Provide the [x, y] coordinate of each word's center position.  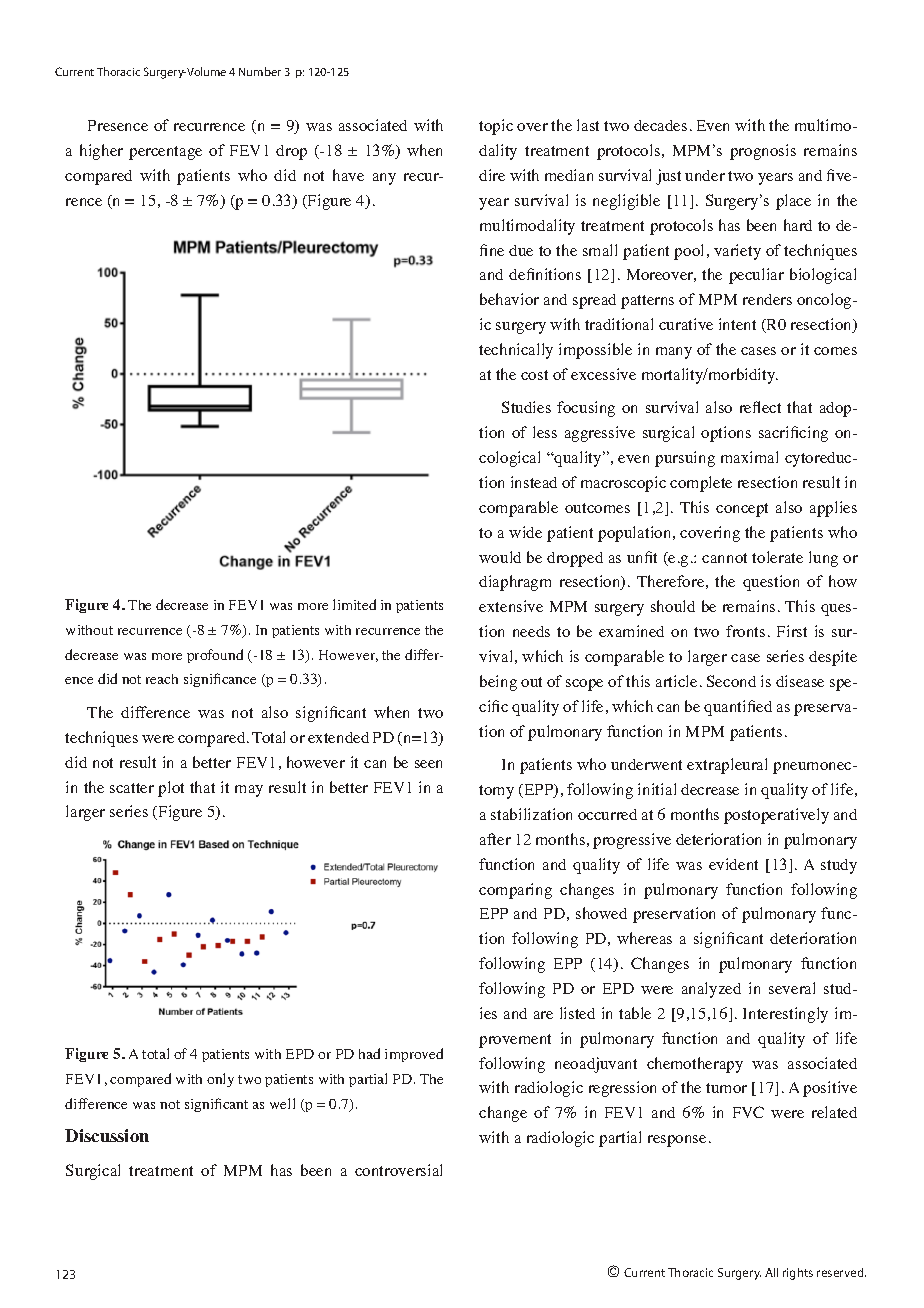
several [792, 988]
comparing [515, 891]
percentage [165, 153]
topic [496, 127]
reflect [760, 407]
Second [731, 681]
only [220, 1080]
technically [516, 351]
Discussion [107, 1135]
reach [162, 679]
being [498, 683]
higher [101, 152]
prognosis [763, 152]
